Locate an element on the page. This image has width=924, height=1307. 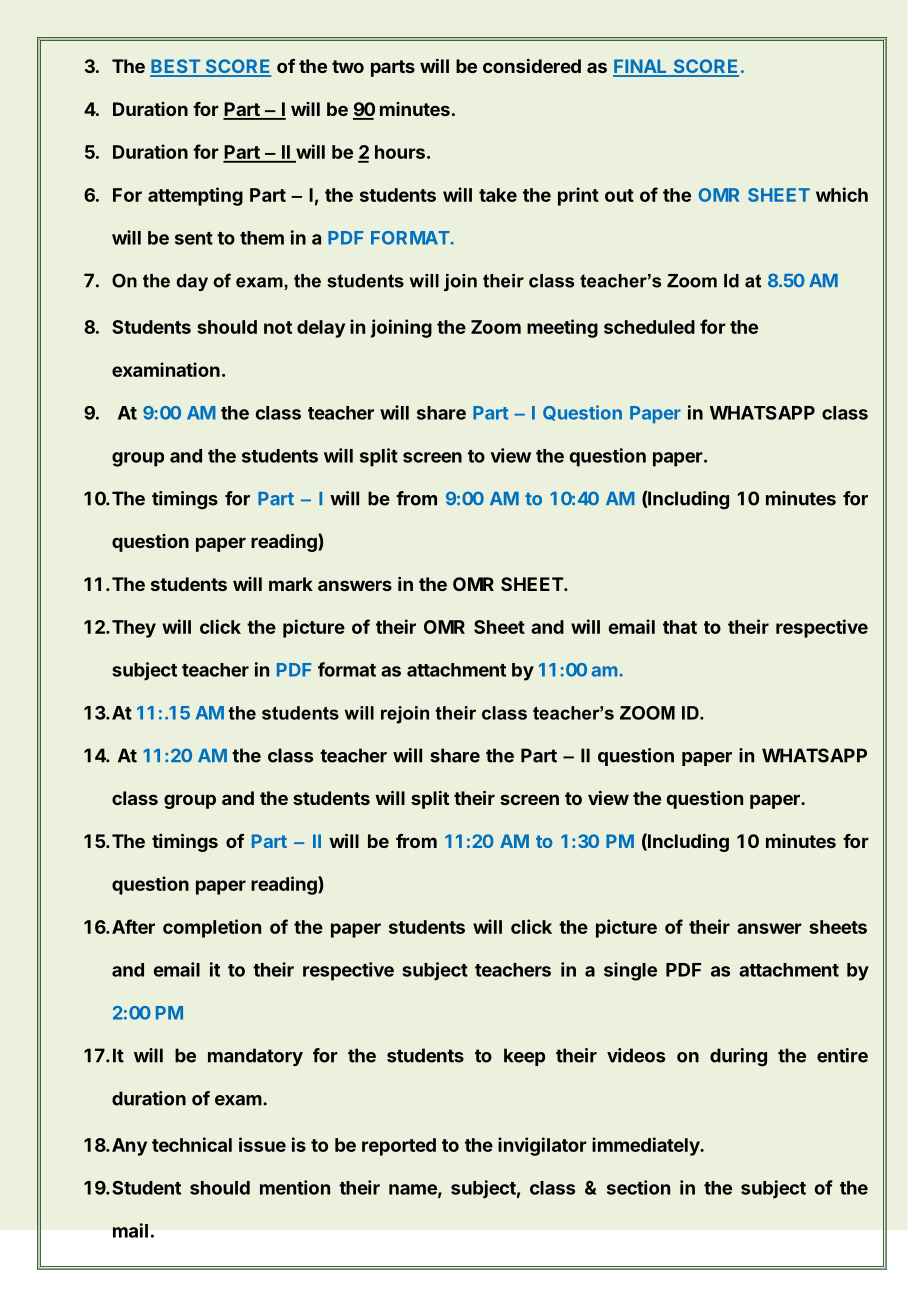
single is located at coordinates (630, 971).
